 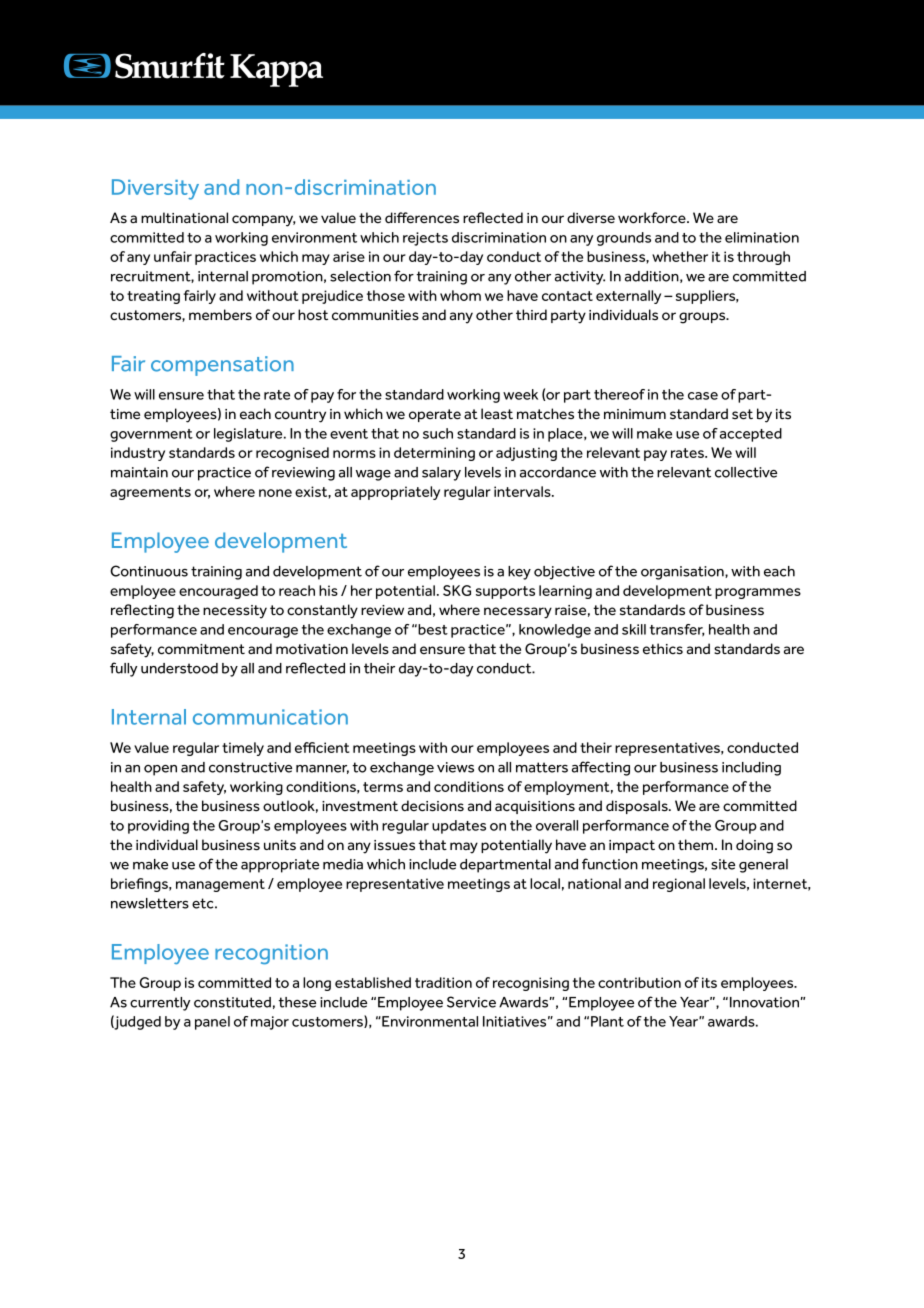 What do you see at coordinates (232, 1002) in the screenshot?
I see `constituted` at bounding box center [232, 1002].
